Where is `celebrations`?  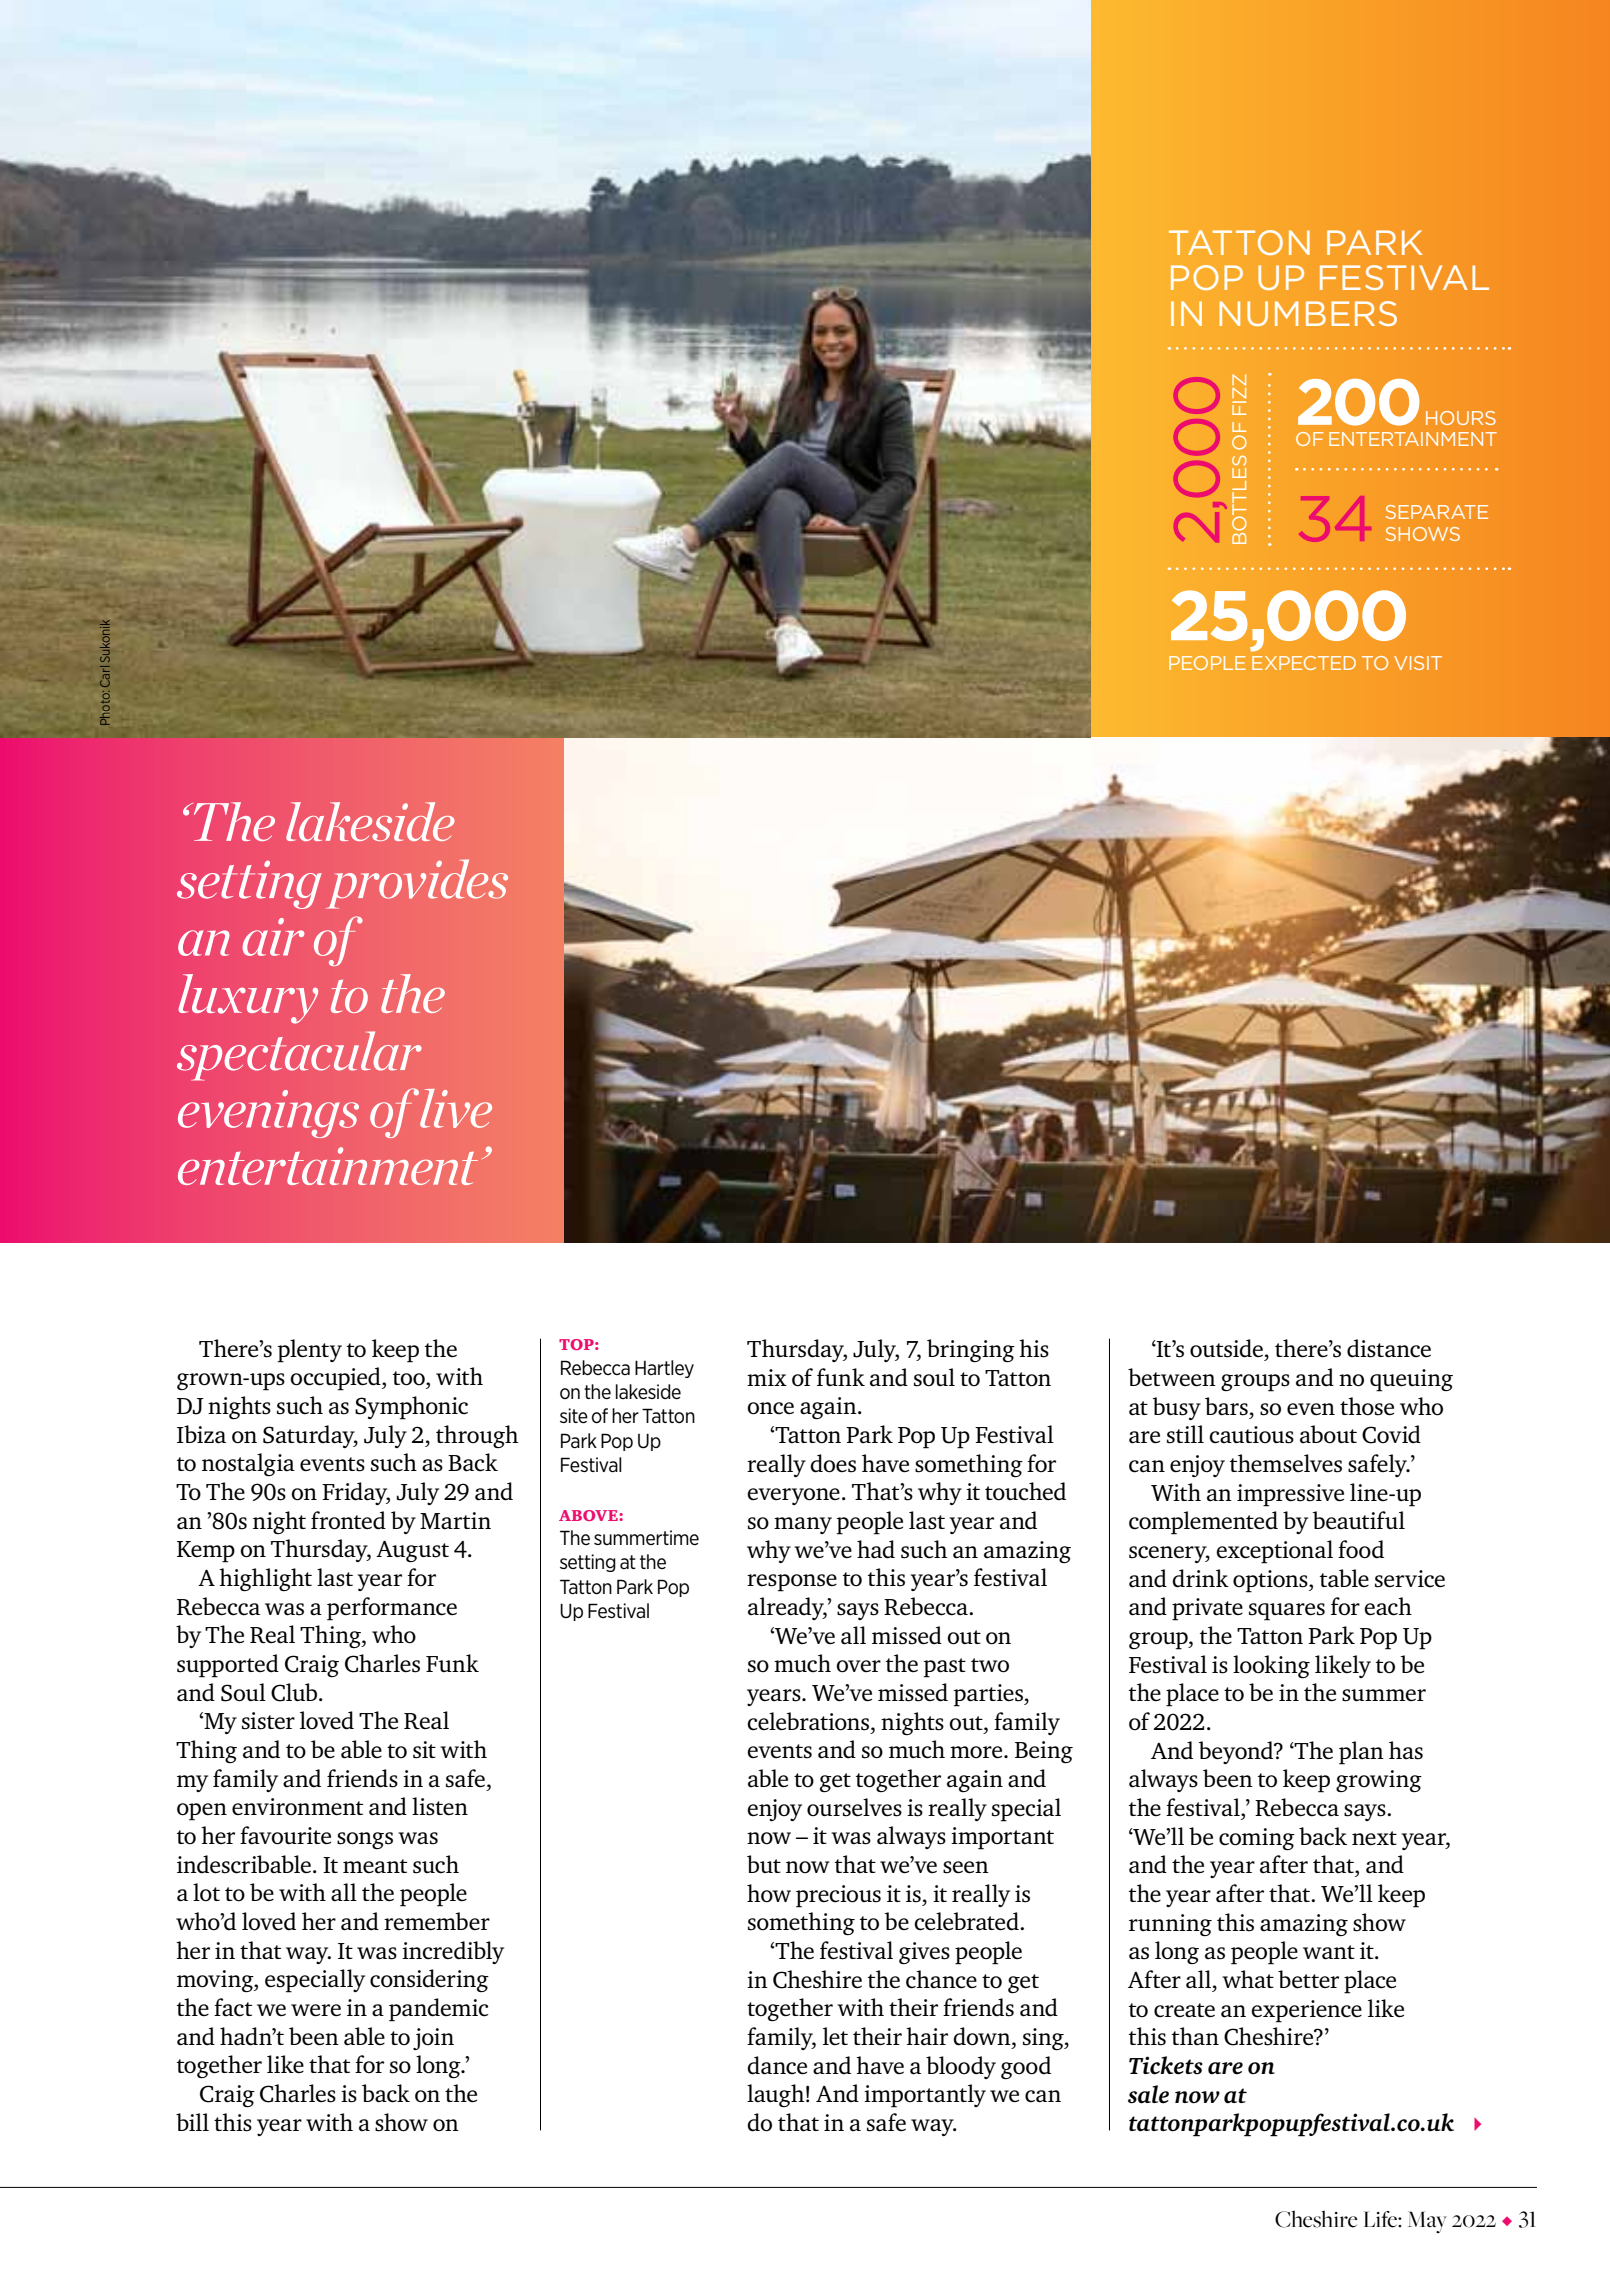
celebrations is located at coordinates (809, 1721).
